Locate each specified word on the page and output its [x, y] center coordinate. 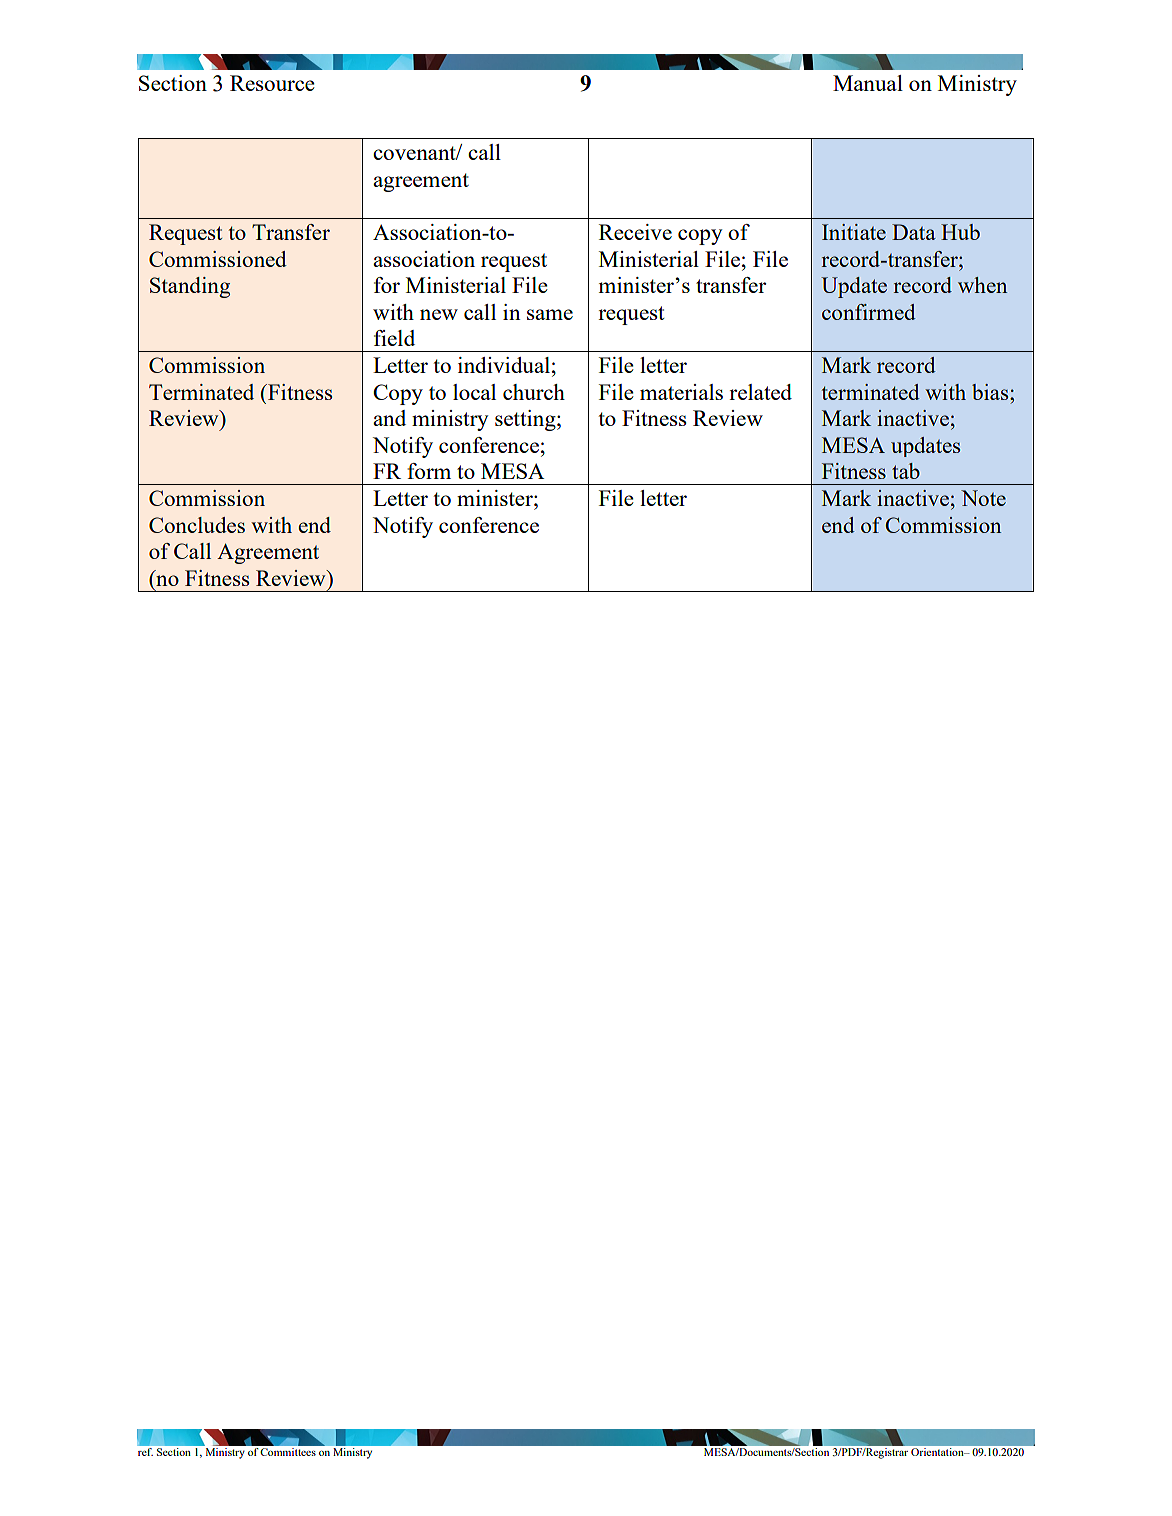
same [550, 314]
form [429, 471]
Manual [868, 83]
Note [983, 498]
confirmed [869, 312]
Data [914, 232]
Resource [272, 83]
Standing [190, 287]
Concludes [197, 525]
